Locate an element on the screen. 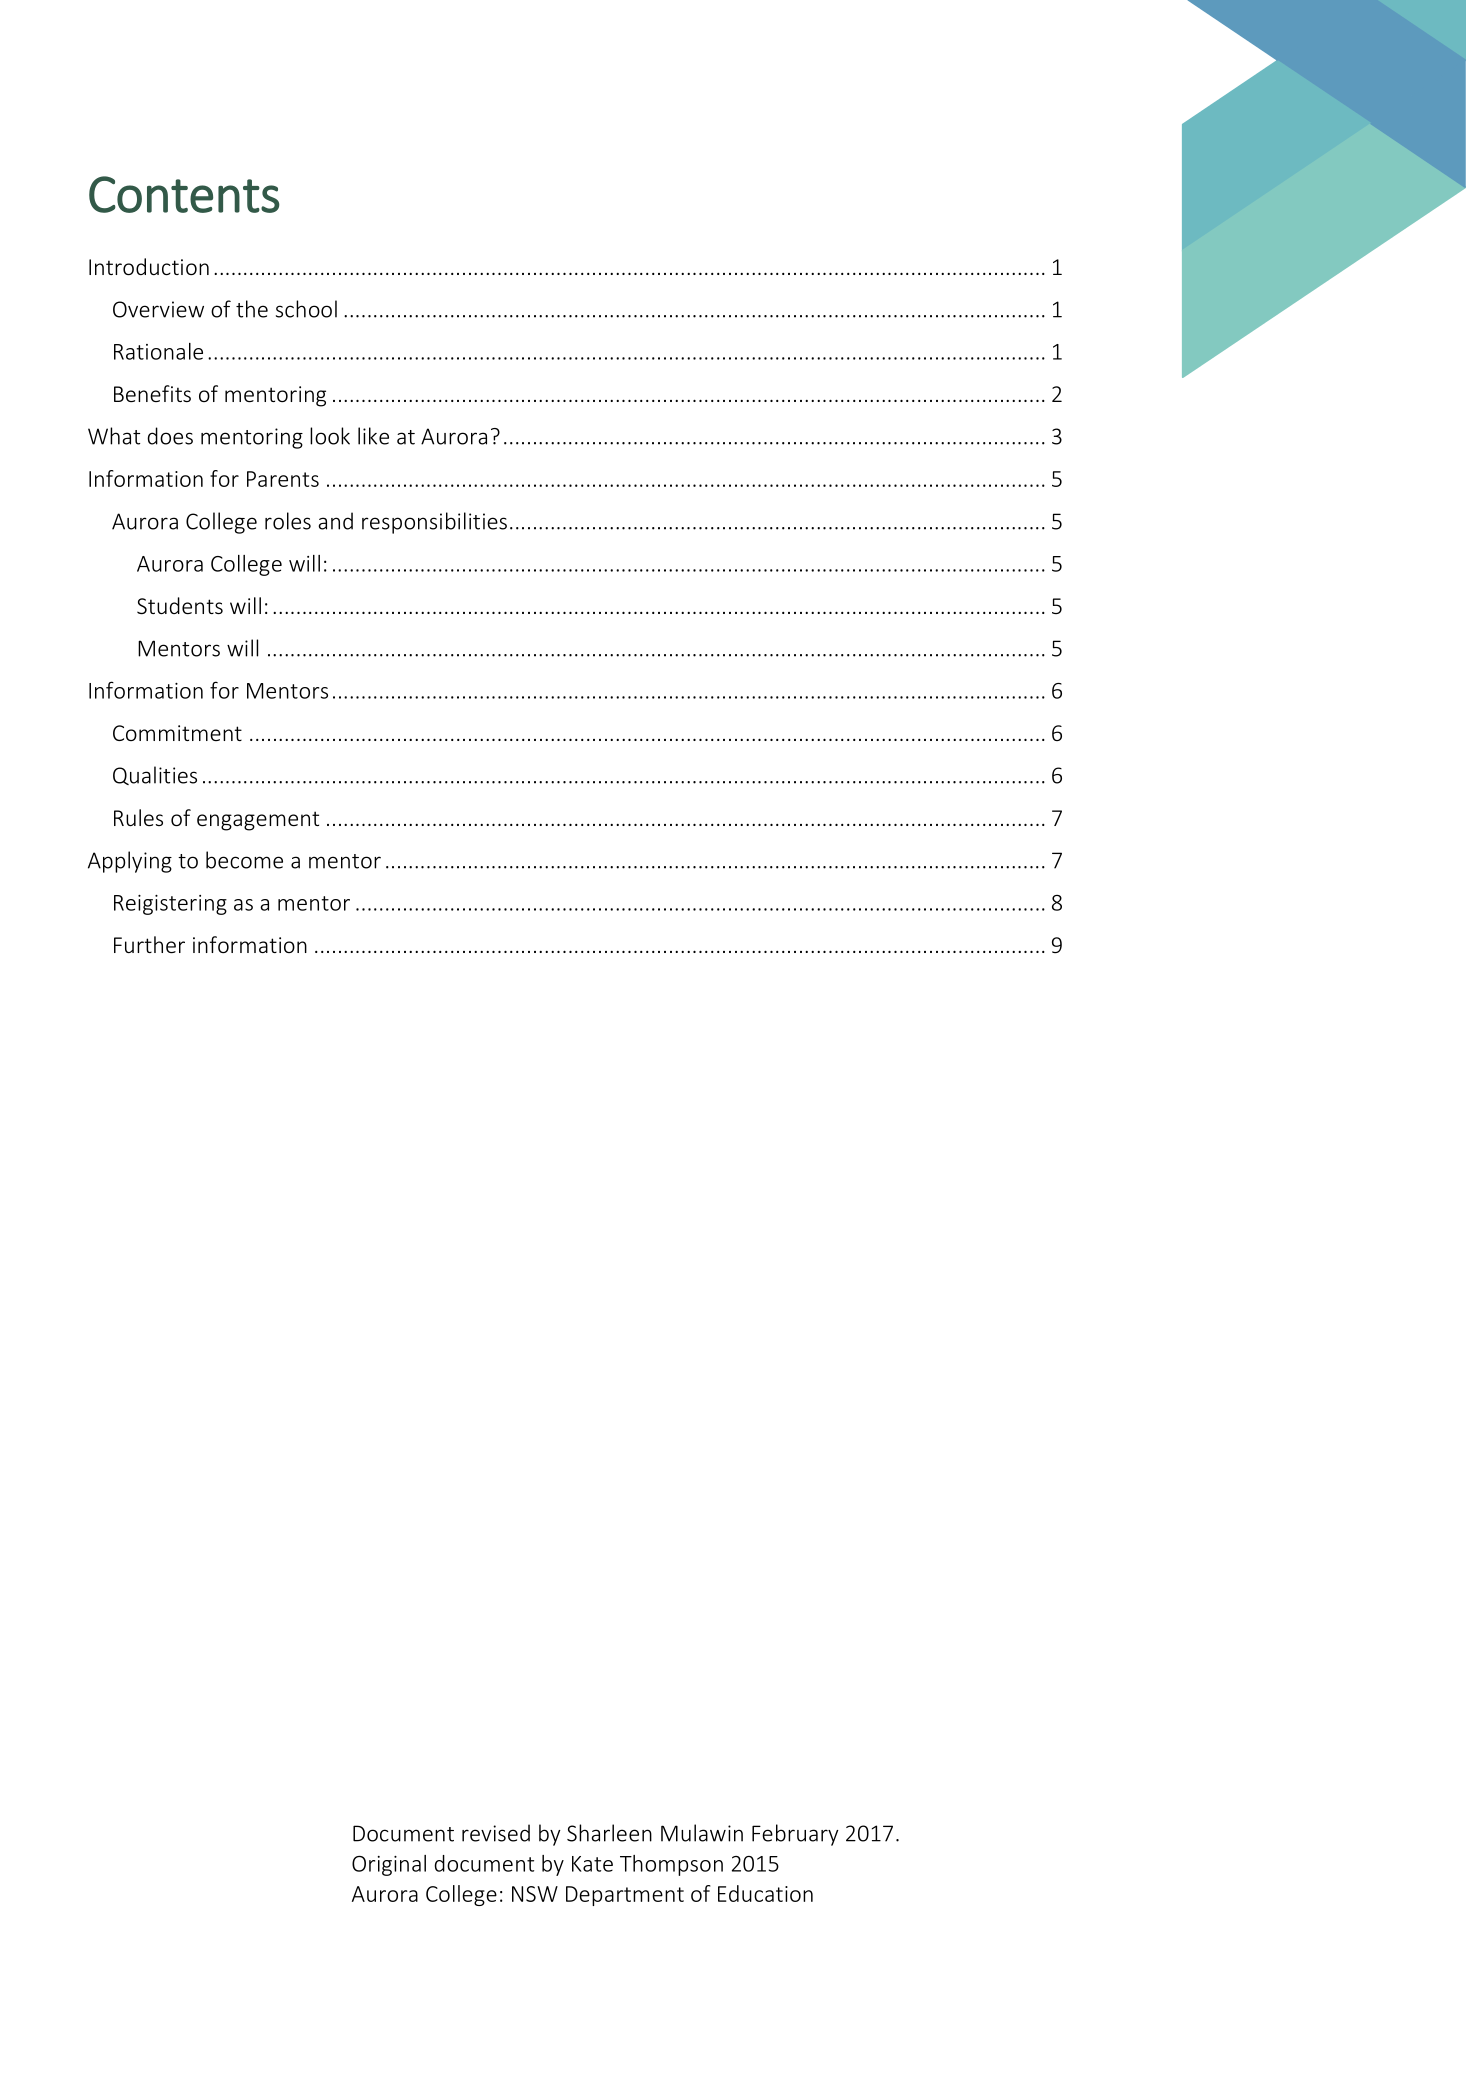 This screenshot has width=1466, height=2074. responsibilities is located at coordinates (434, 523).
